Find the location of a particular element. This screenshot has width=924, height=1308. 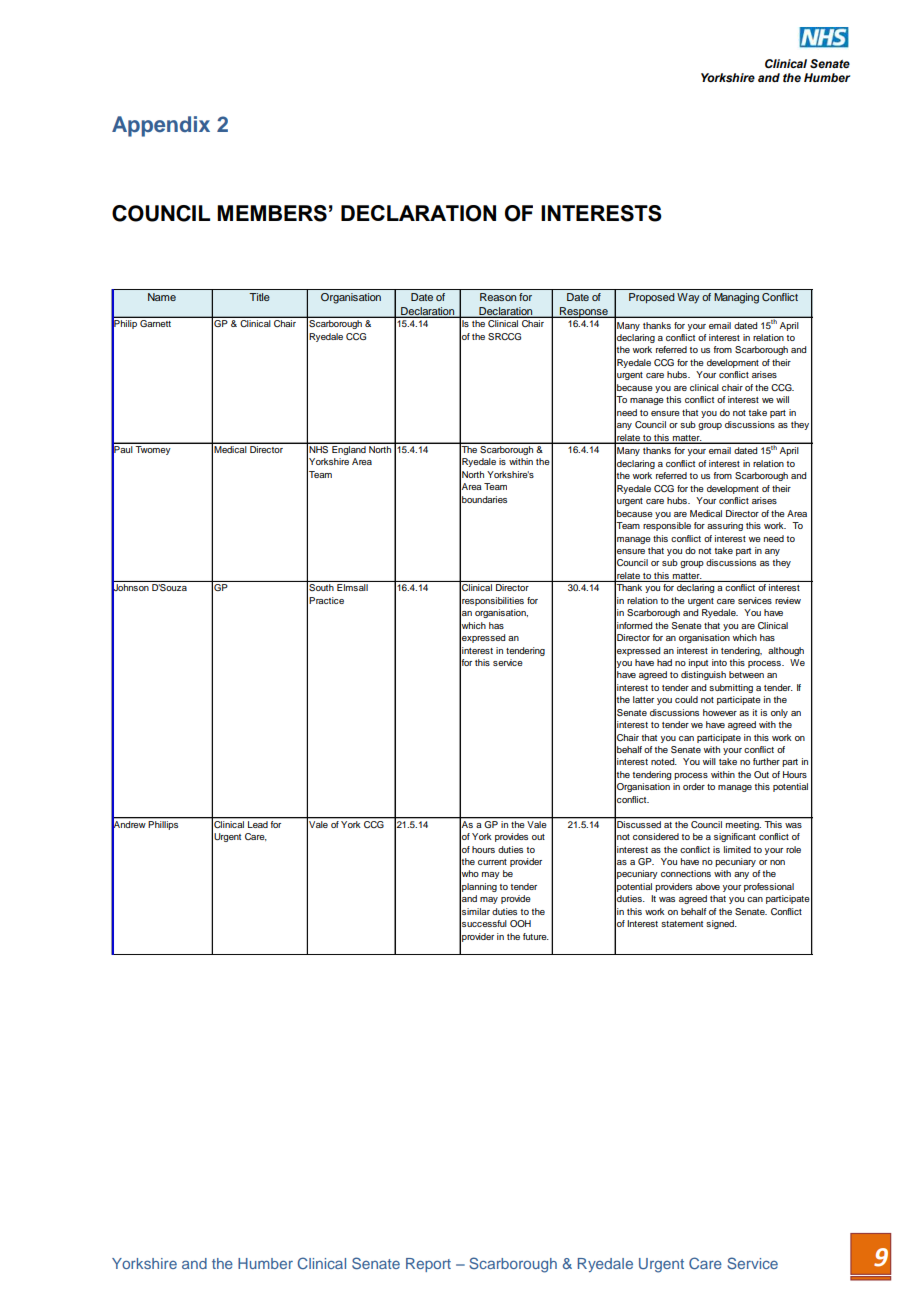

Lead is located at coordinates (258, 823).
